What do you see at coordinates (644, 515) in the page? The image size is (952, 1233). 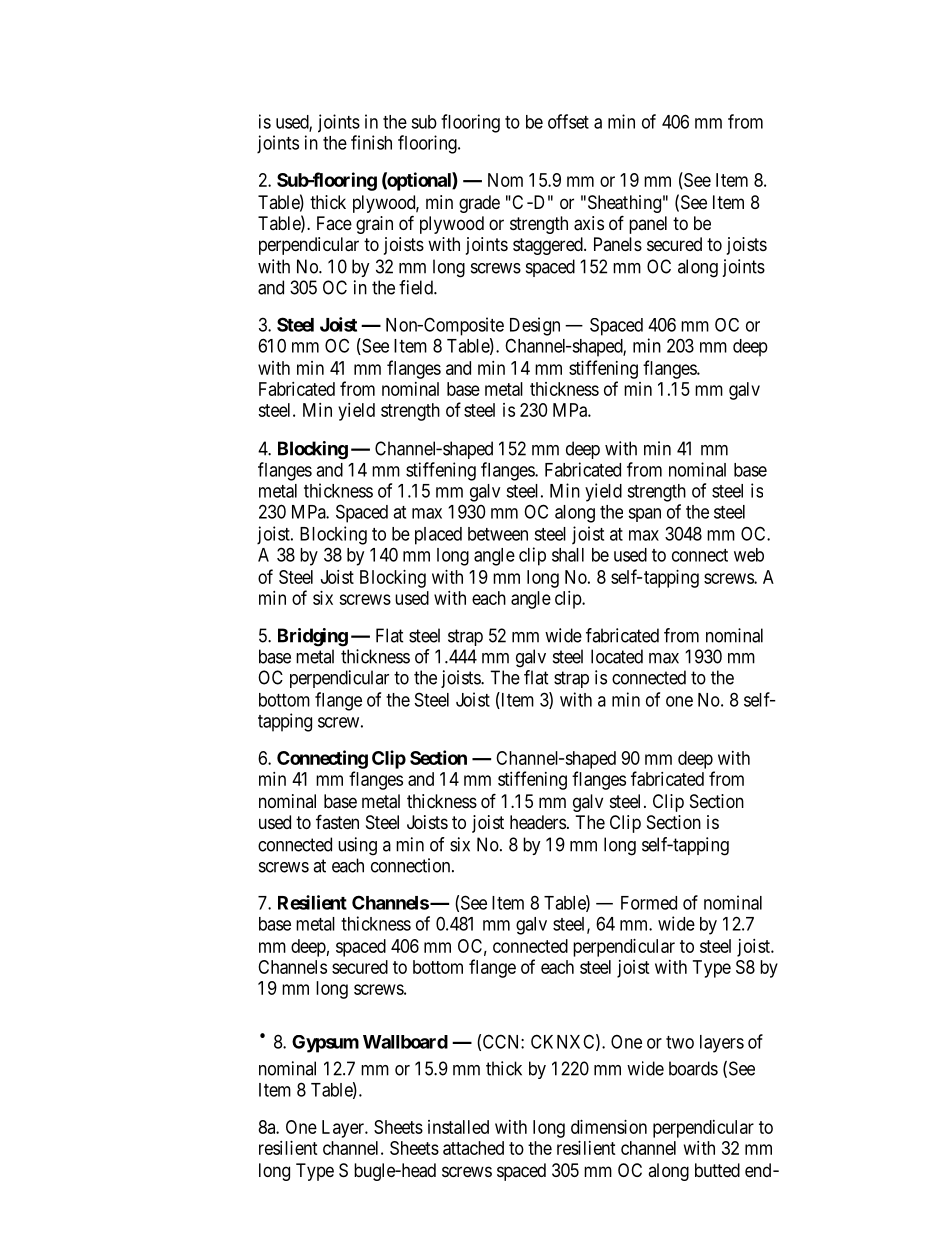 I see `span` at bounding box center [644, 515].
